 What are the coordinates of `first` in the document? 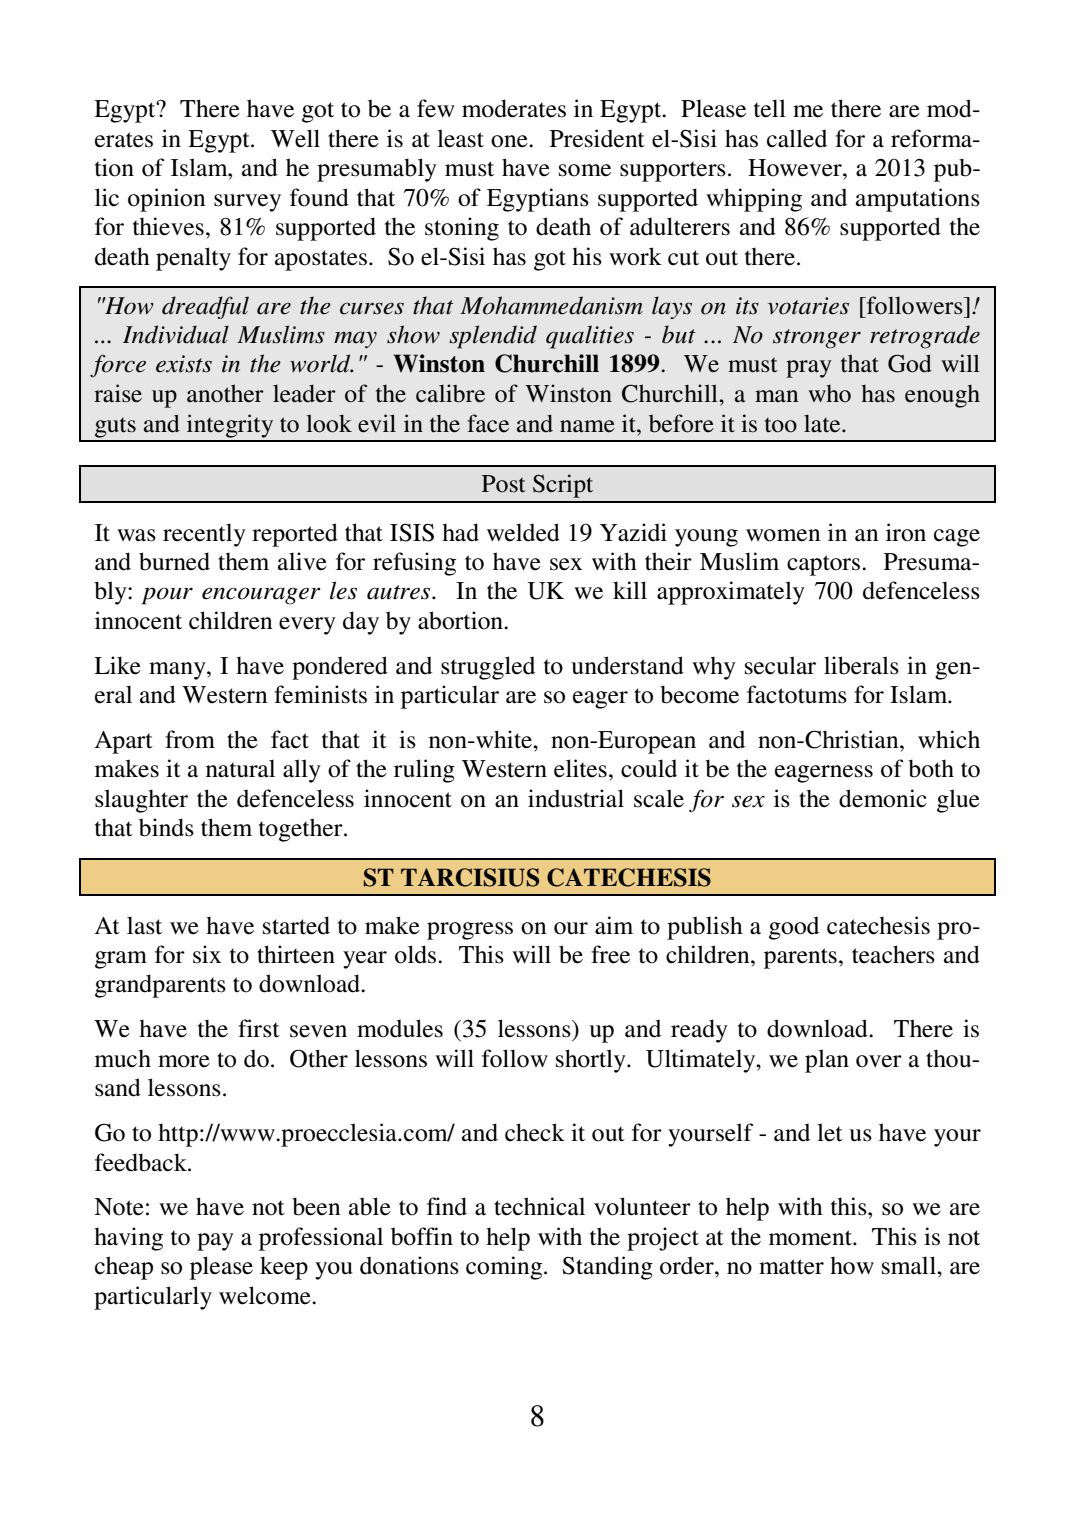 It's located at (259, 1028).
